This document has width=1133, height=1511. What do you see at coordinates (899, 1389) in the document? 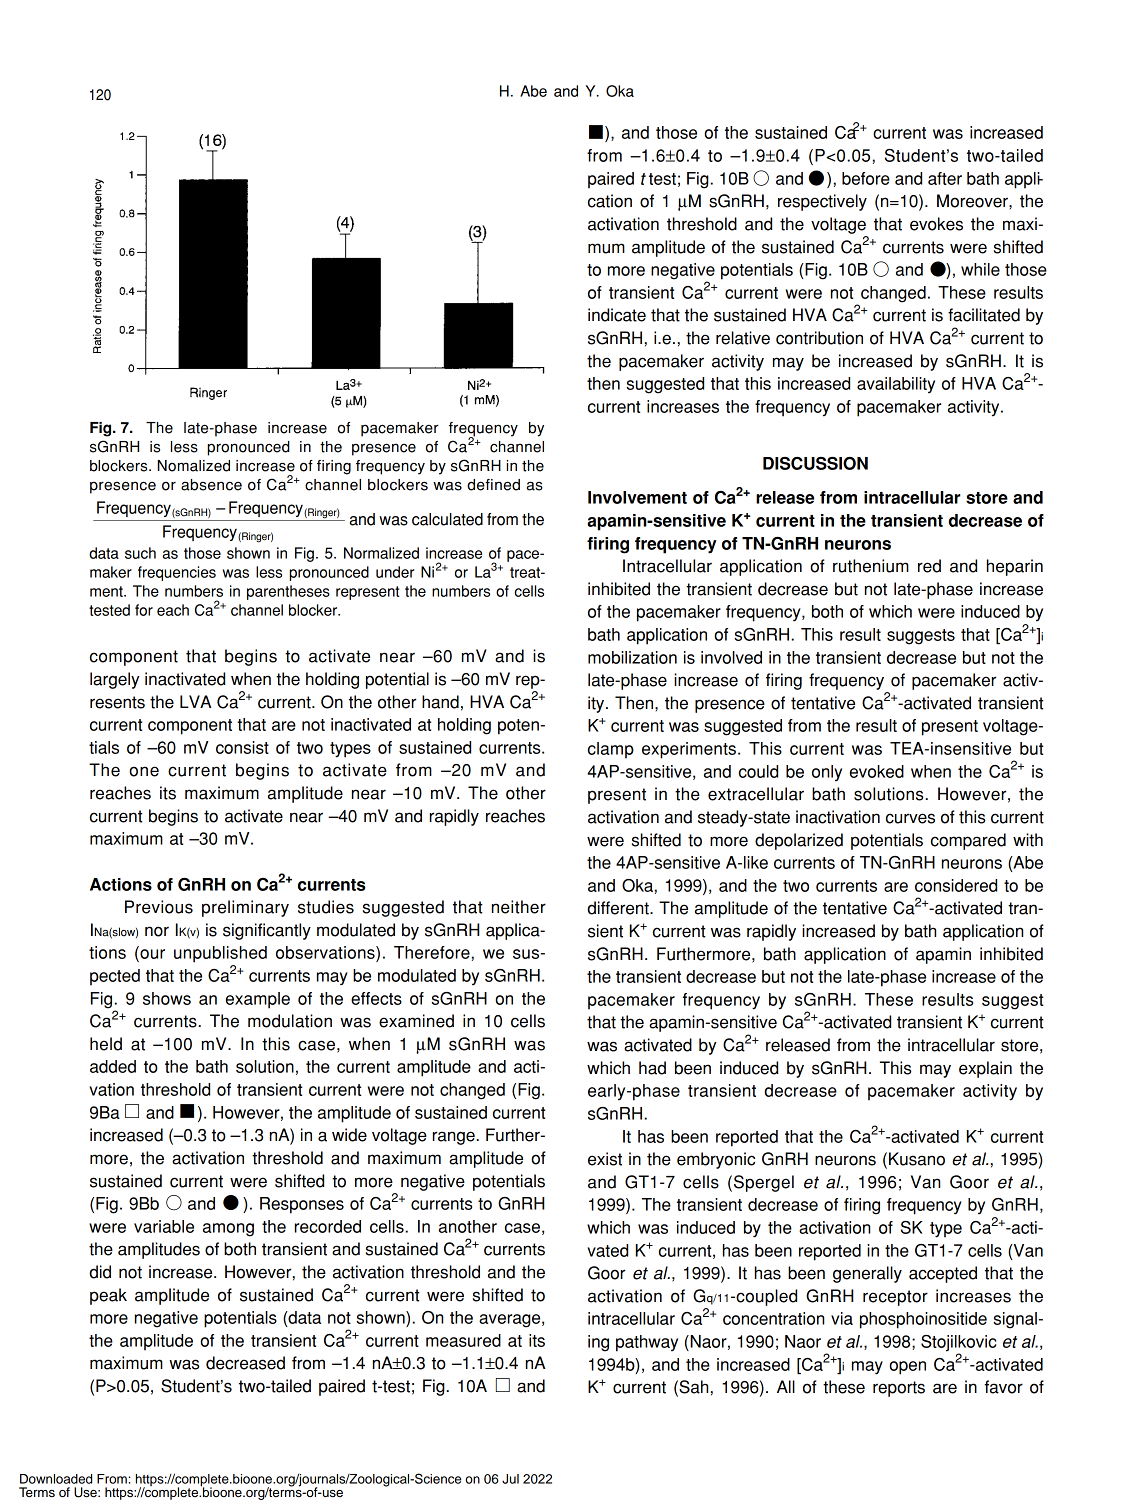
I see `reports` at bounding box center [899, 1389].
